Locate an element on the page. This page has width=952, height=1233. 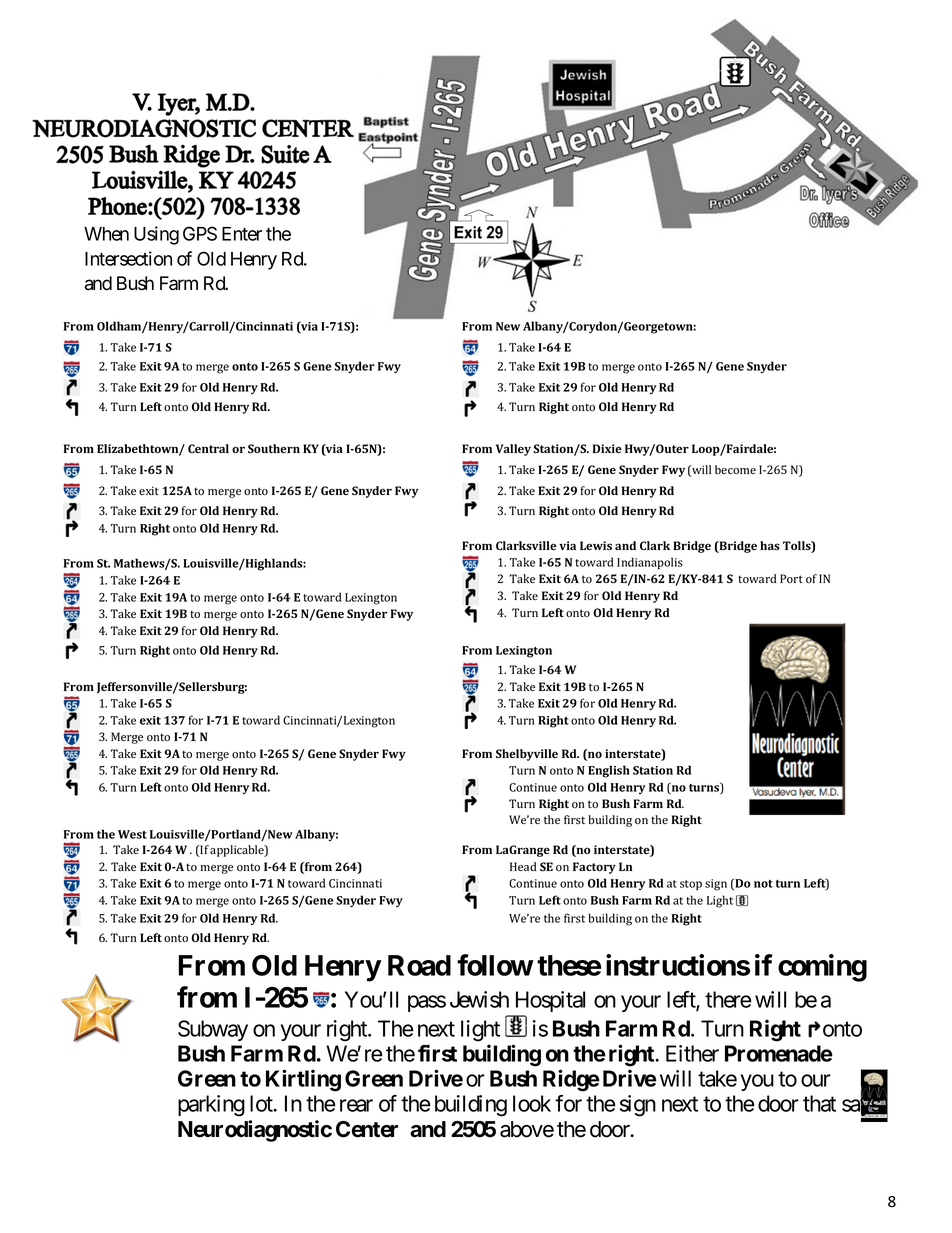
look is located at coordinates (532, 1103).
